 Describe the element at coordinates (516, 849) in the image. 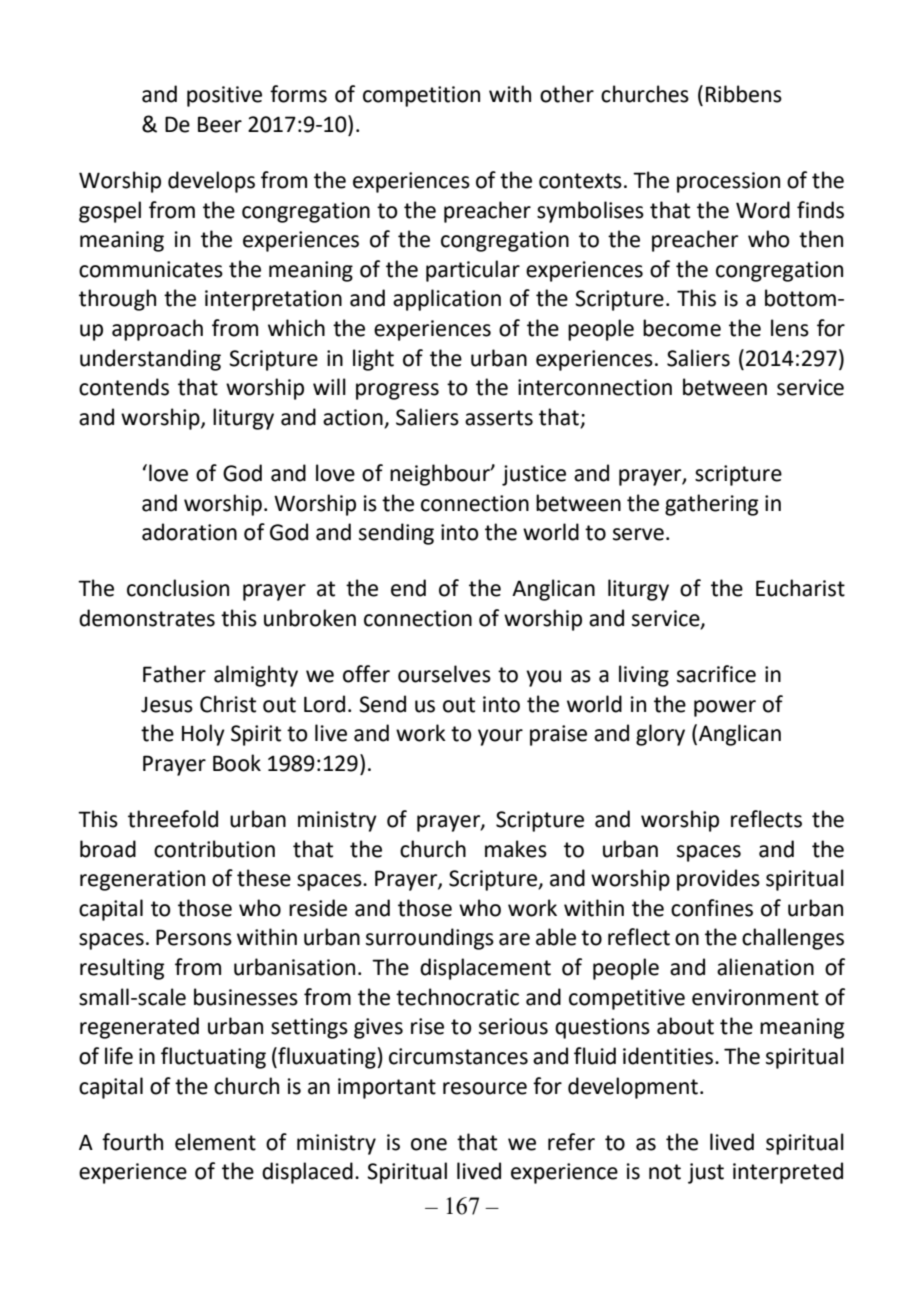

I see `makes` at that location.
